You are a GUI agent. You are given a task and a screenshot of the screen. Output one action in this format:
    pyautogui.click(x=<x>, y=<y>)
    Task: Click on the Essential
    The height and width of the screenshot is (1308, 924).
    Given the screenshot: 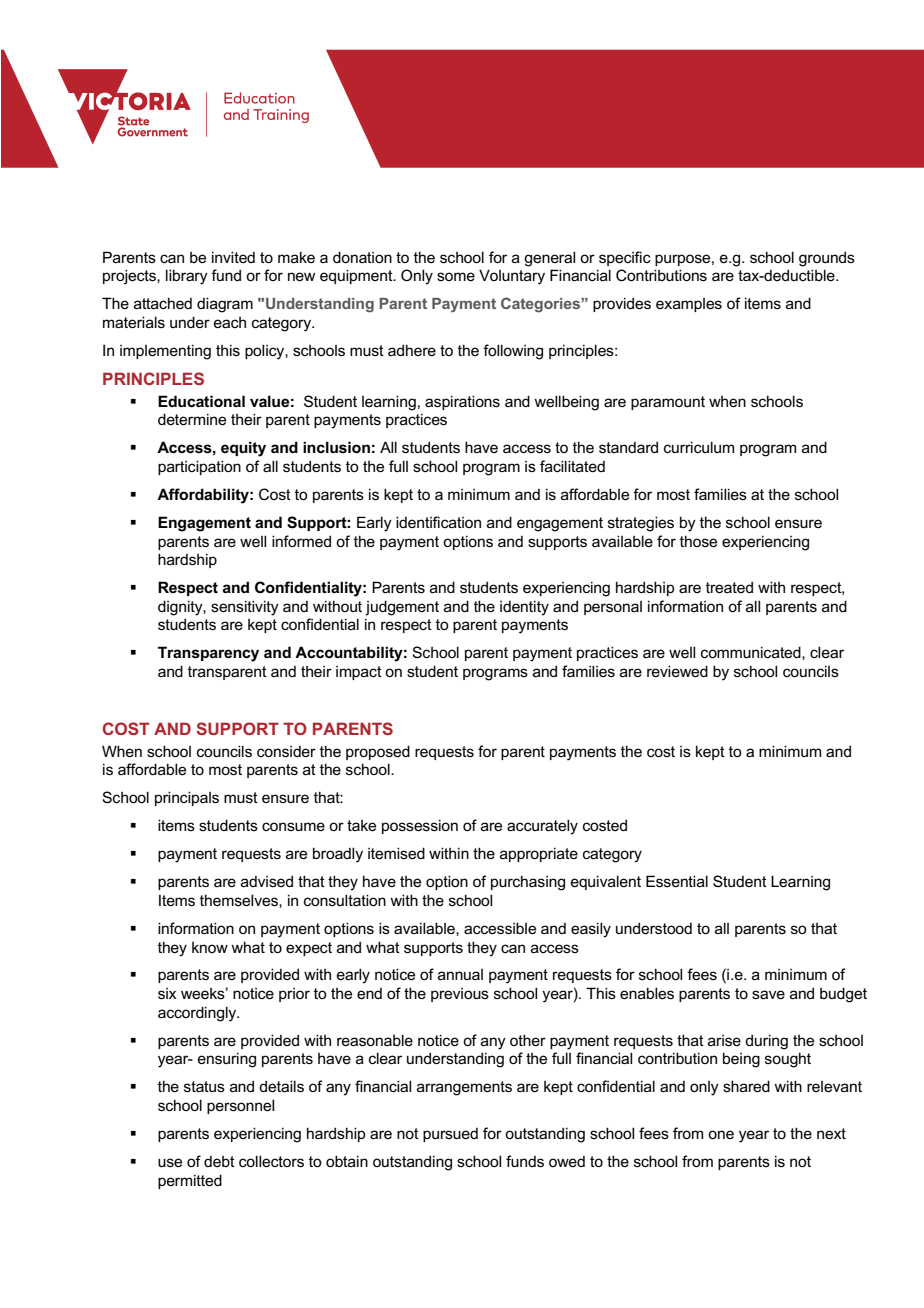 What is the action you would take?
    pyautogui.click(x=677, y=881)
